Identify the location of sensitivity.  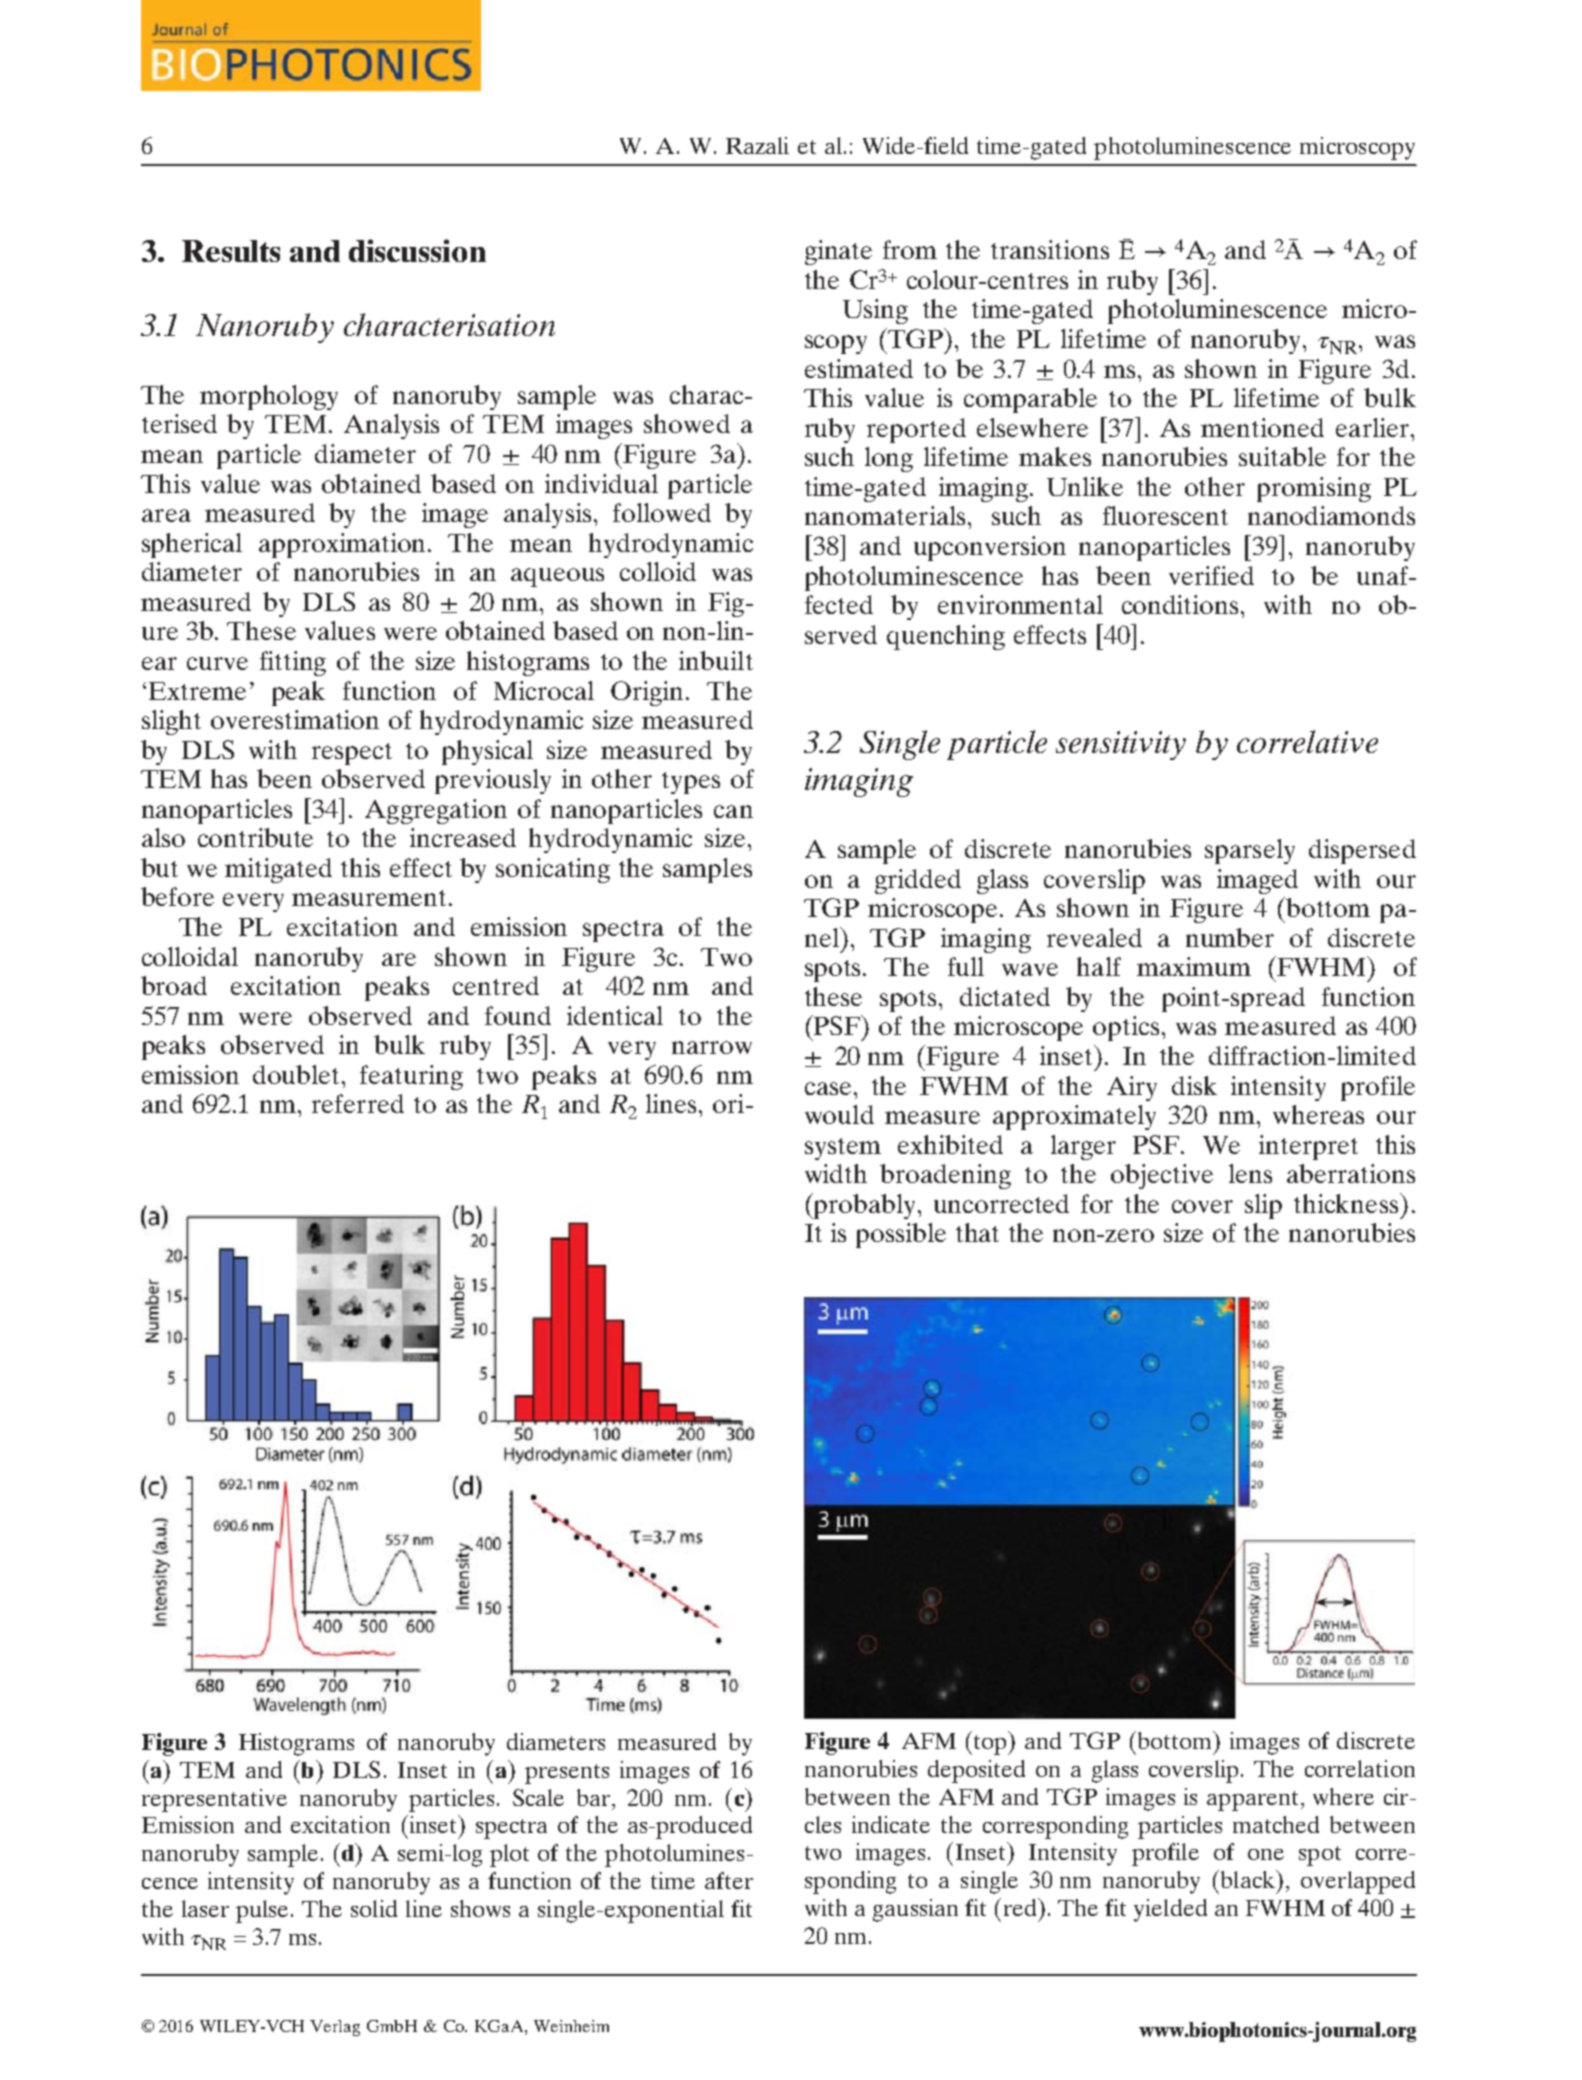
(1121, 745).
